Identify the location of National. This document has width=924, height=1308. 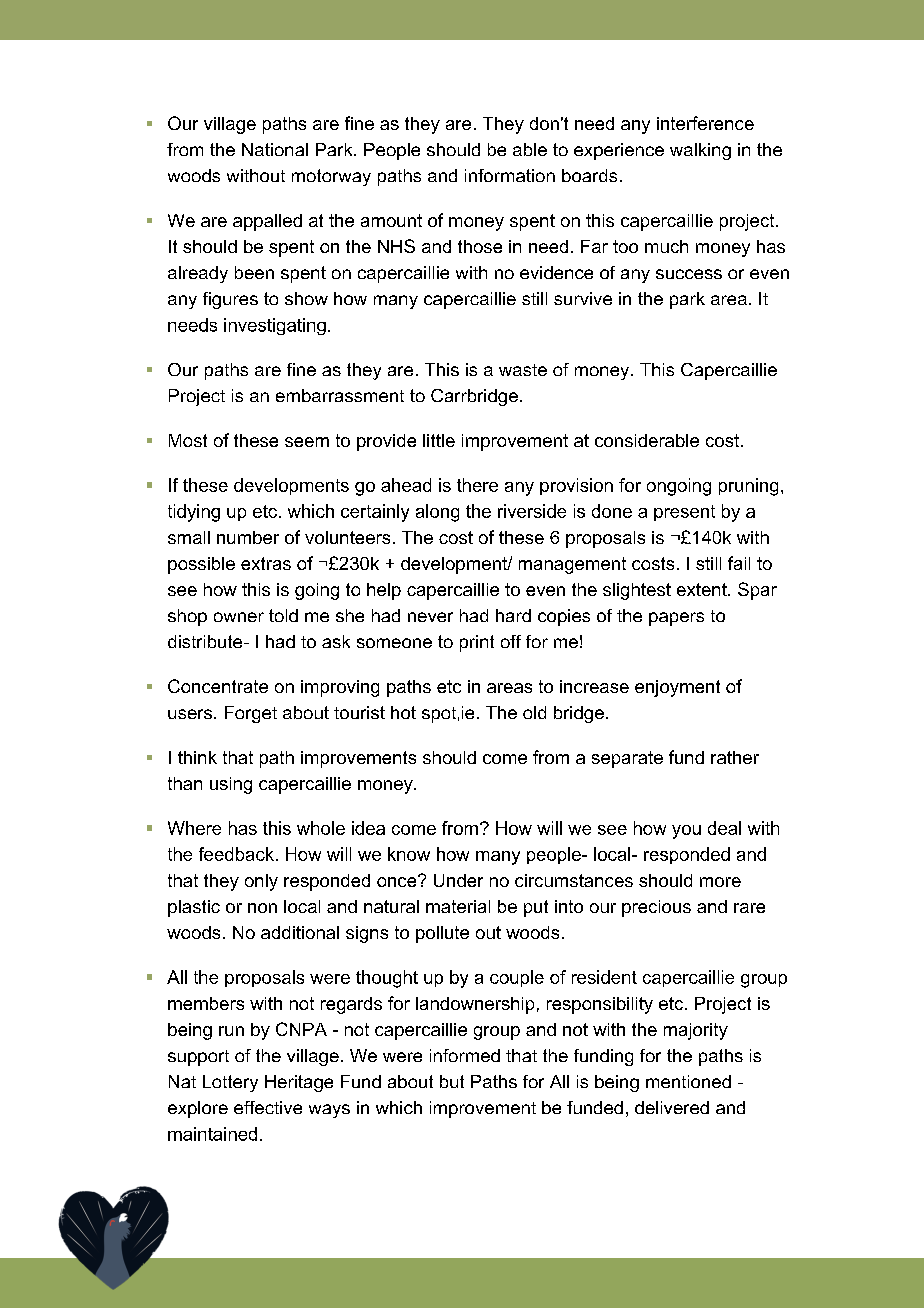
(275, 149).
